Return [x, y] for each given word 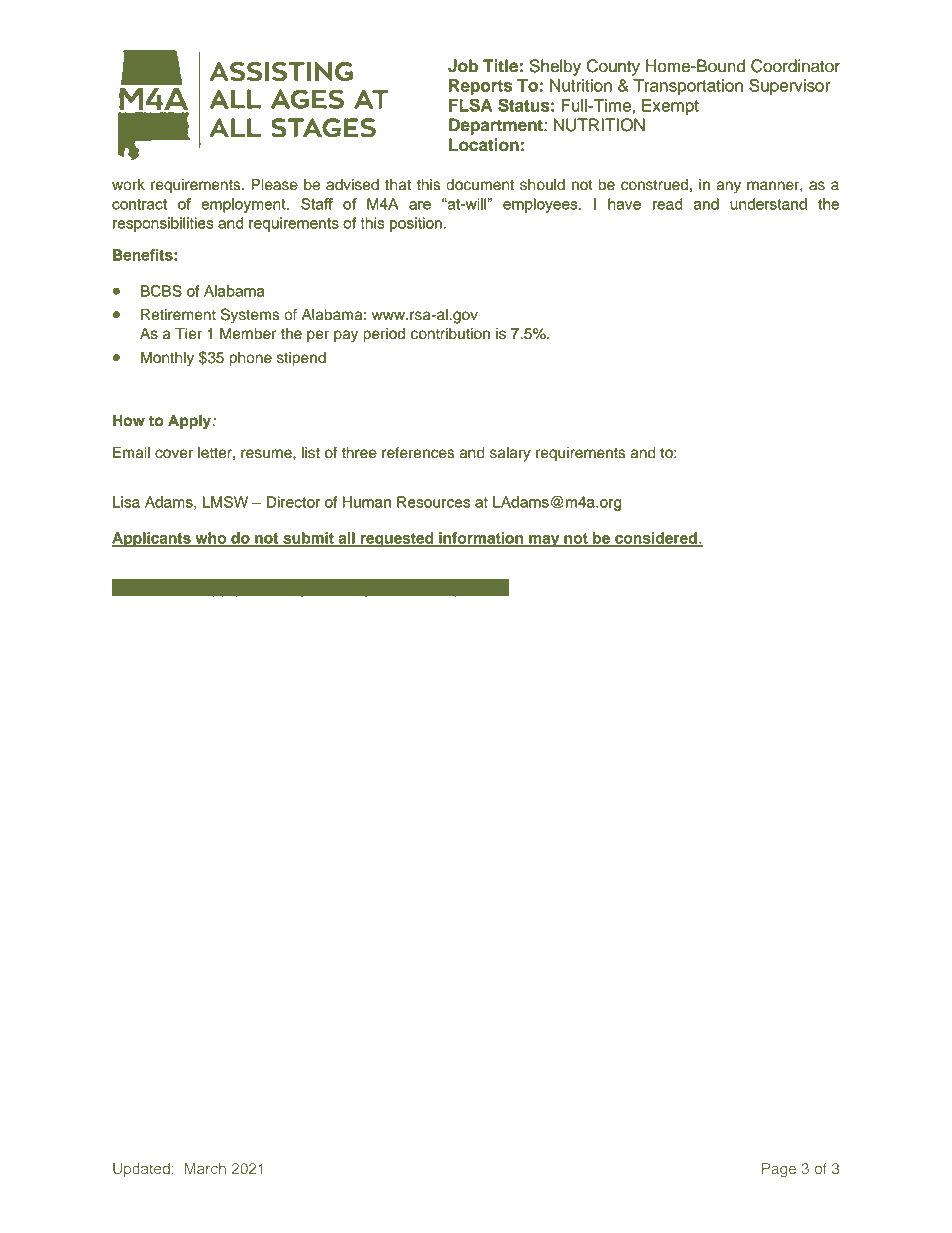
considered [656, 539]
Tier [188, 333]
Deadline [145, 587]
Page [779, 1170]
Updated [141, 1170]
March [205, 1168]
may [544, 541]
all [346, 539]
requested [397, 539]
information [481, 539]
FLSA [470, 105]
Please [274, 185]
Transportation [688, 87]
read [667, 204]
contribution [450, 334]
